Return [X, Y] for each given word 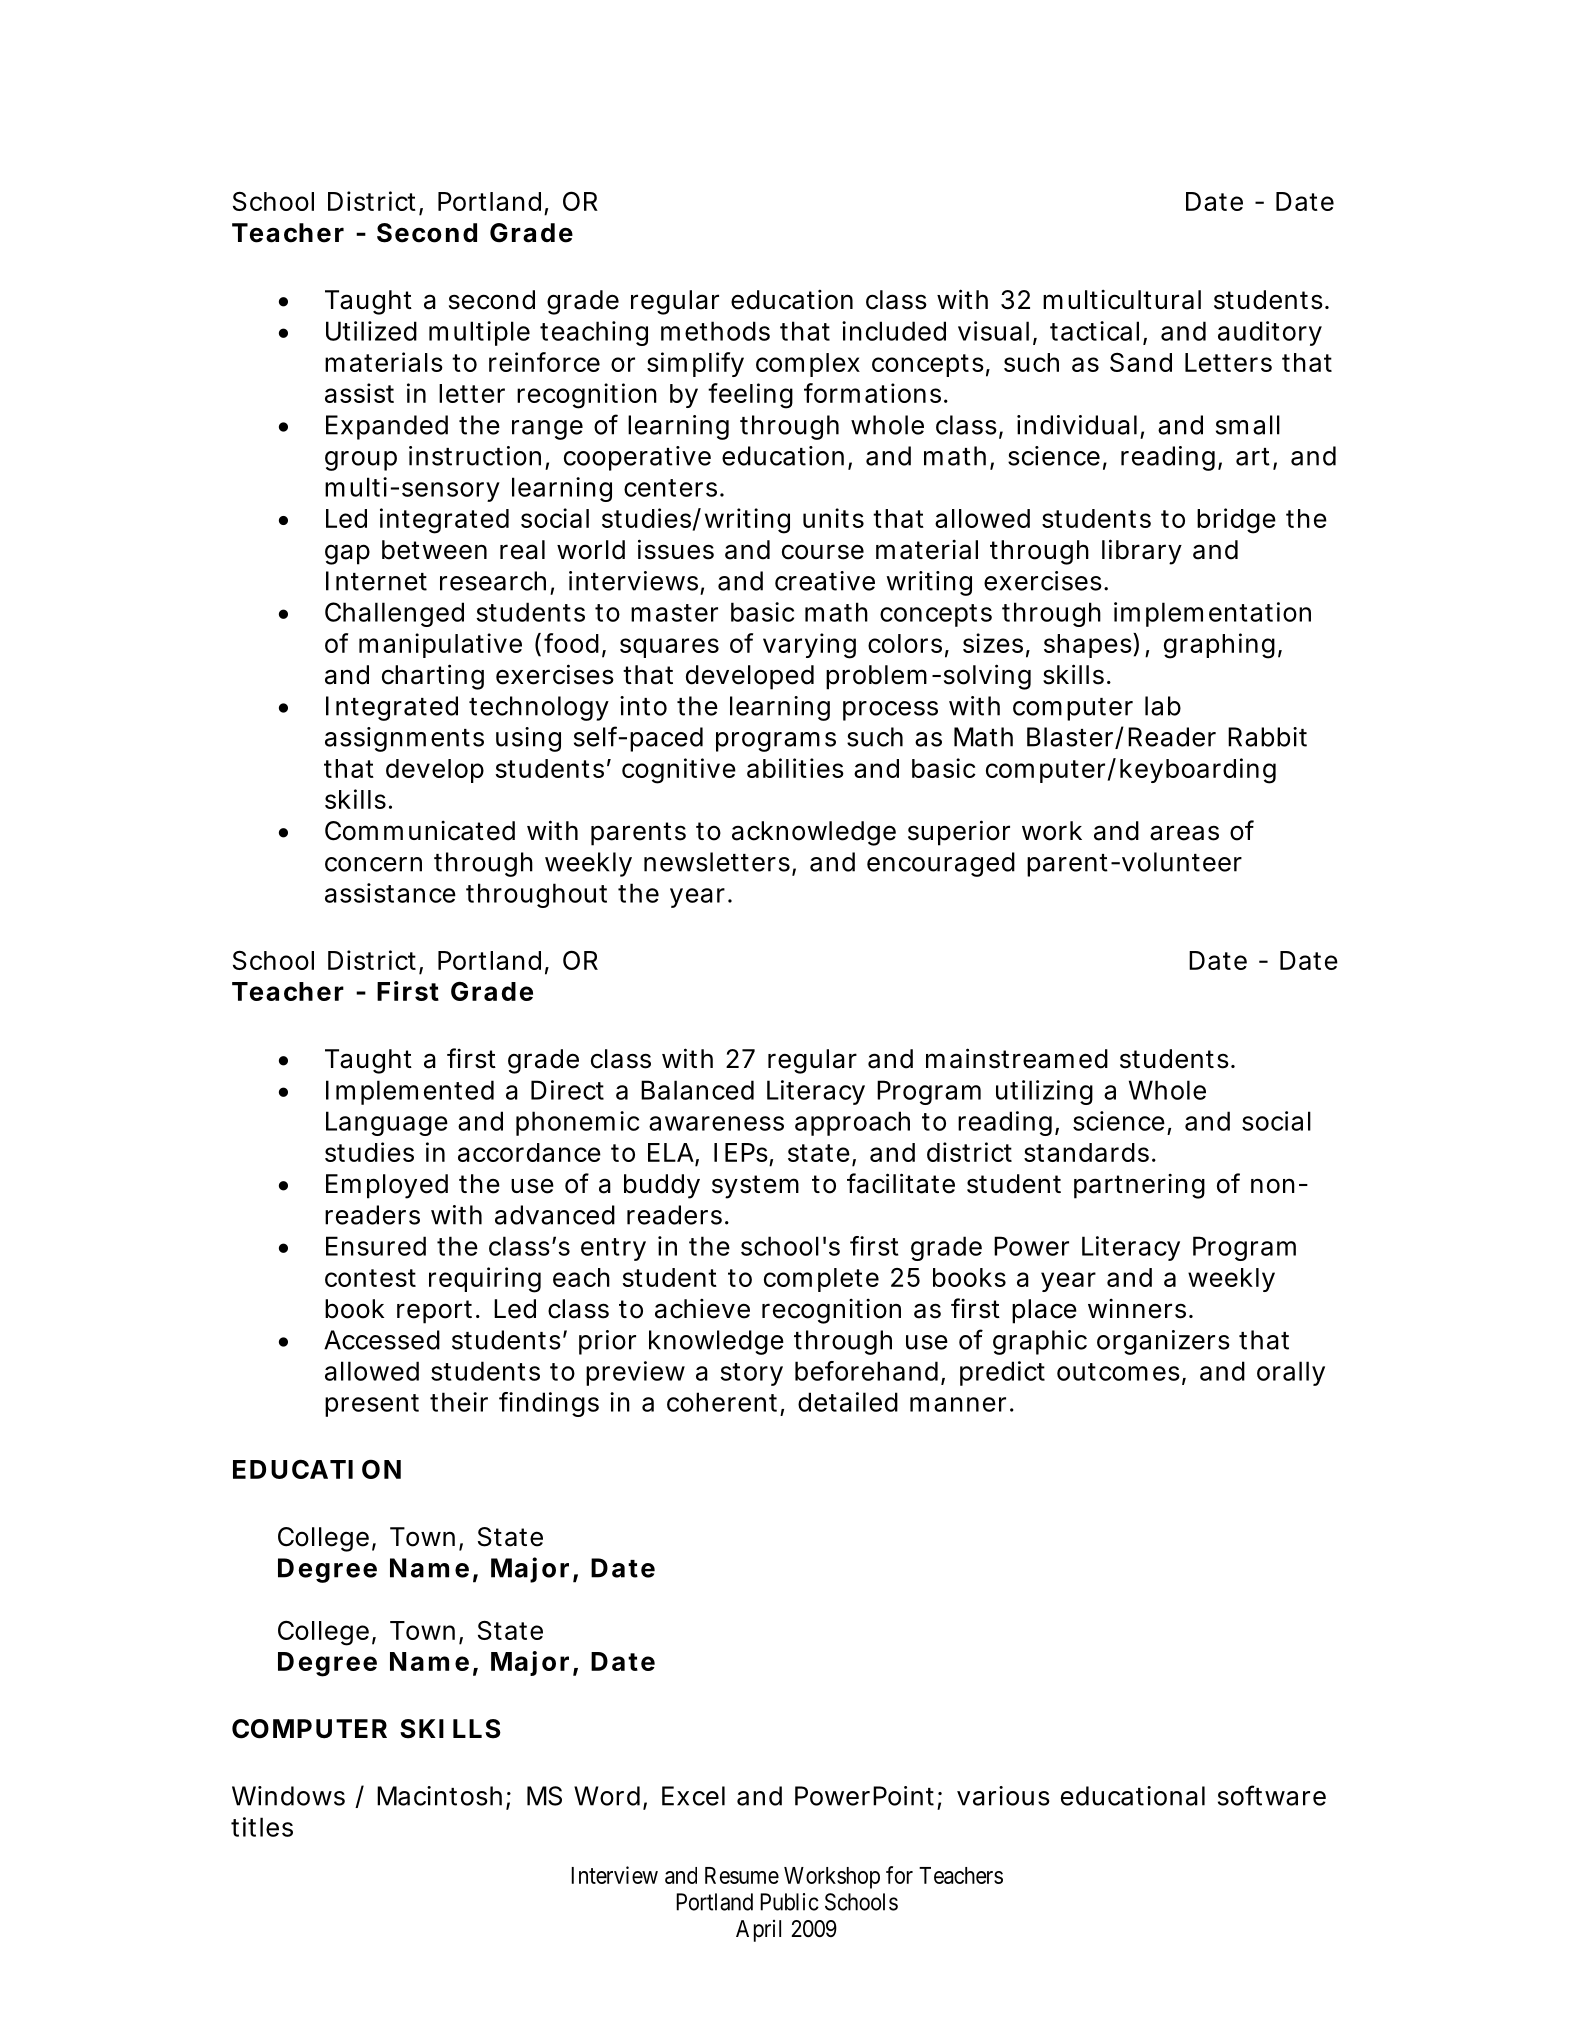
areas [1184, 833]
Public [789, 1902]
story [751, 1374]
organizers [1163, 1342]
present [372, 1405]
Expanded [387, 427]
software [1272, 1795]
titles [262, 1827]
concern [373, 864]
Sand [1141, 362]
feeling [750, 396]
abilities [795, 768]
